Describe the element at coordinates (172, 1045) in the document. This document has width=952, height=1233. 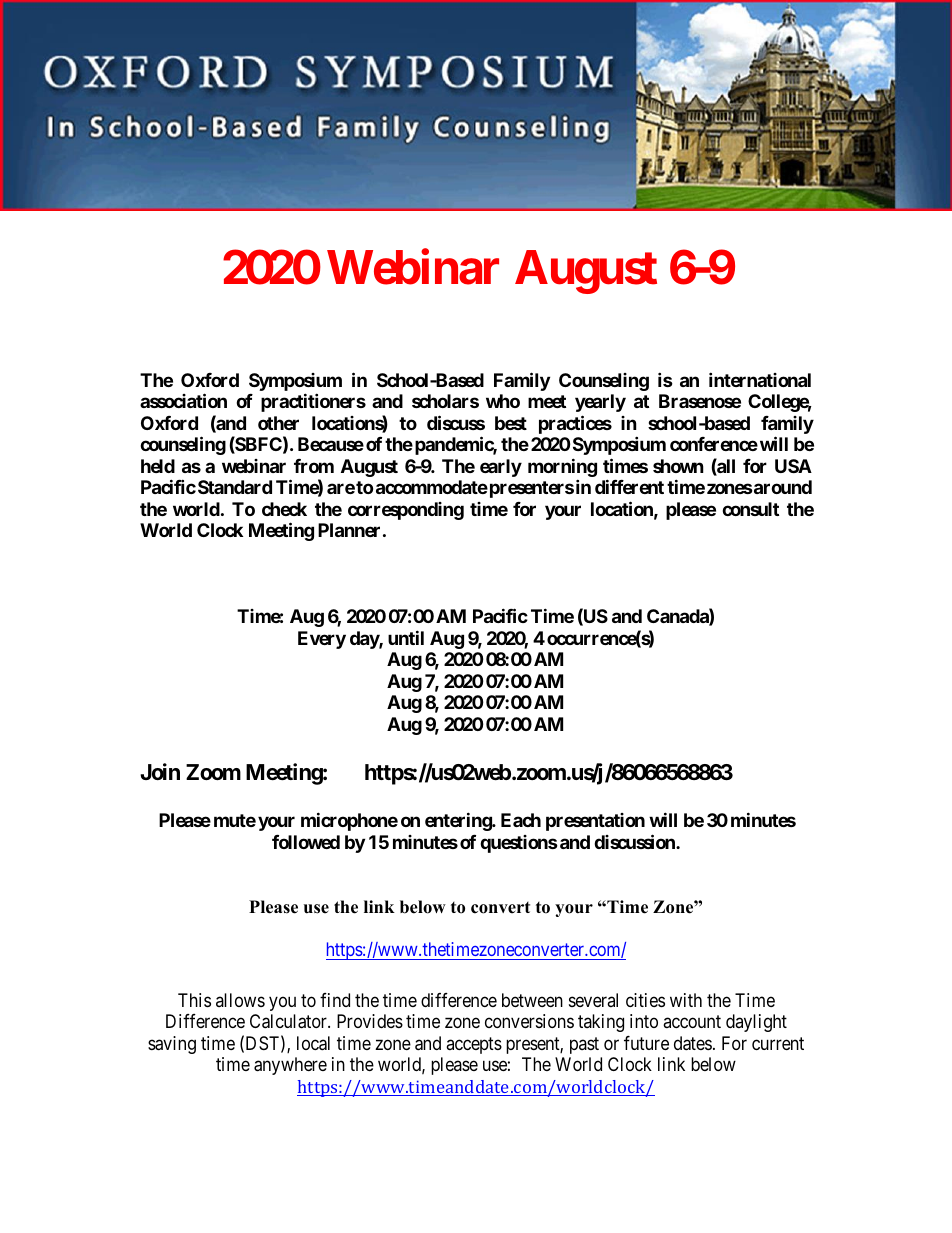
I see `saving` at that location.
